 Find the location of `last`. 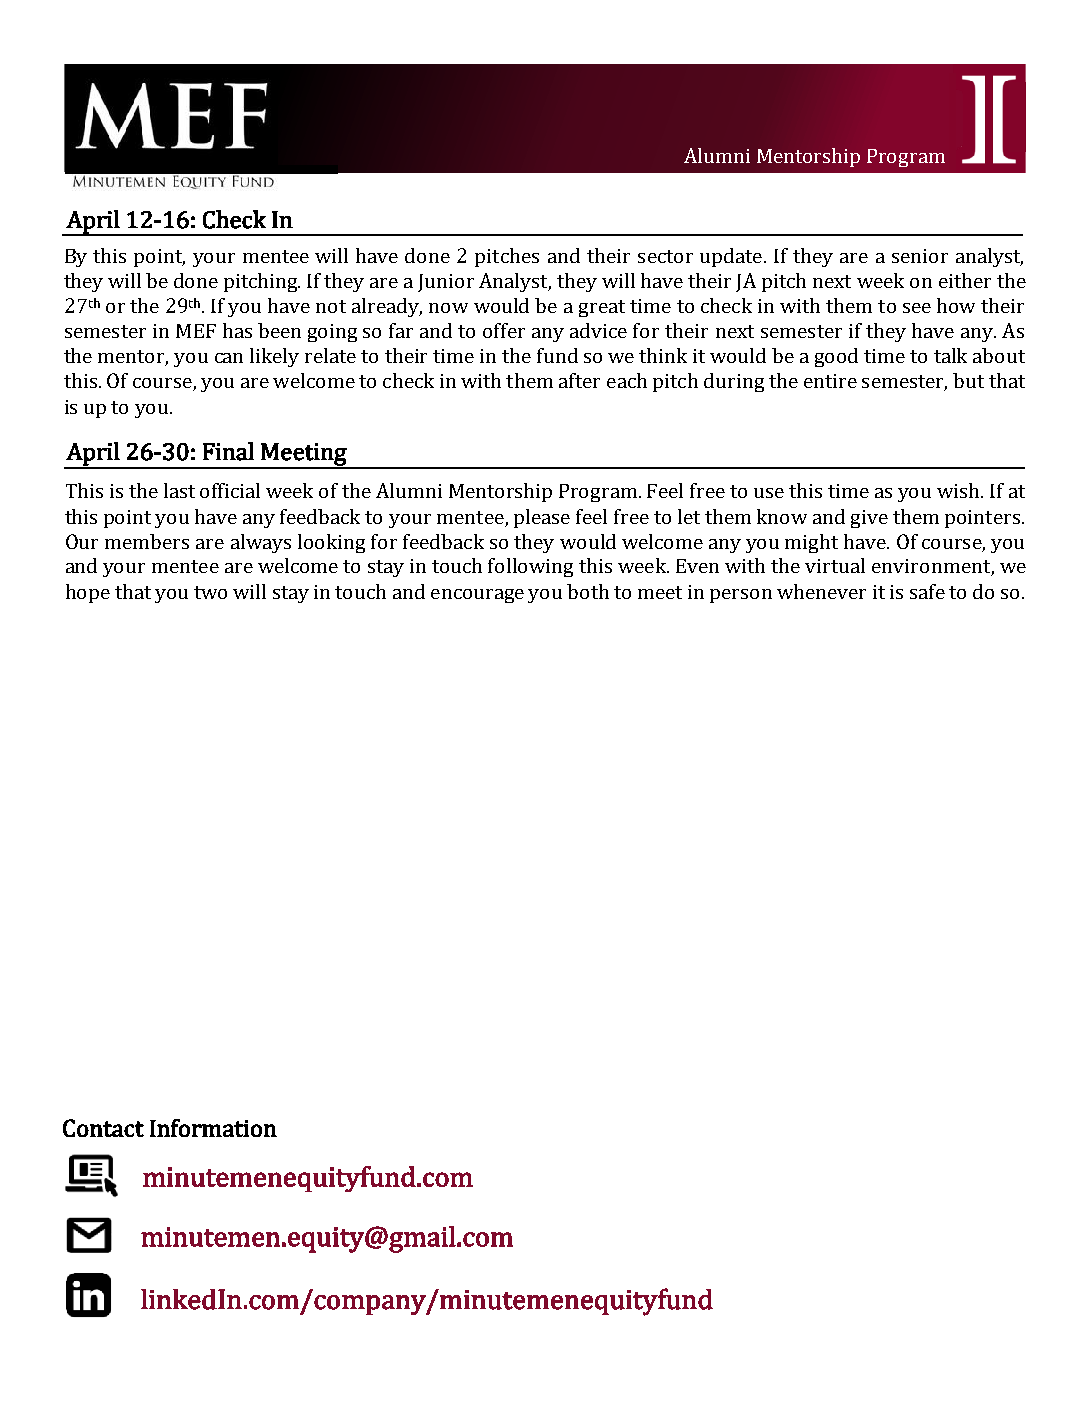

last is located at coordinates (179, 490).
